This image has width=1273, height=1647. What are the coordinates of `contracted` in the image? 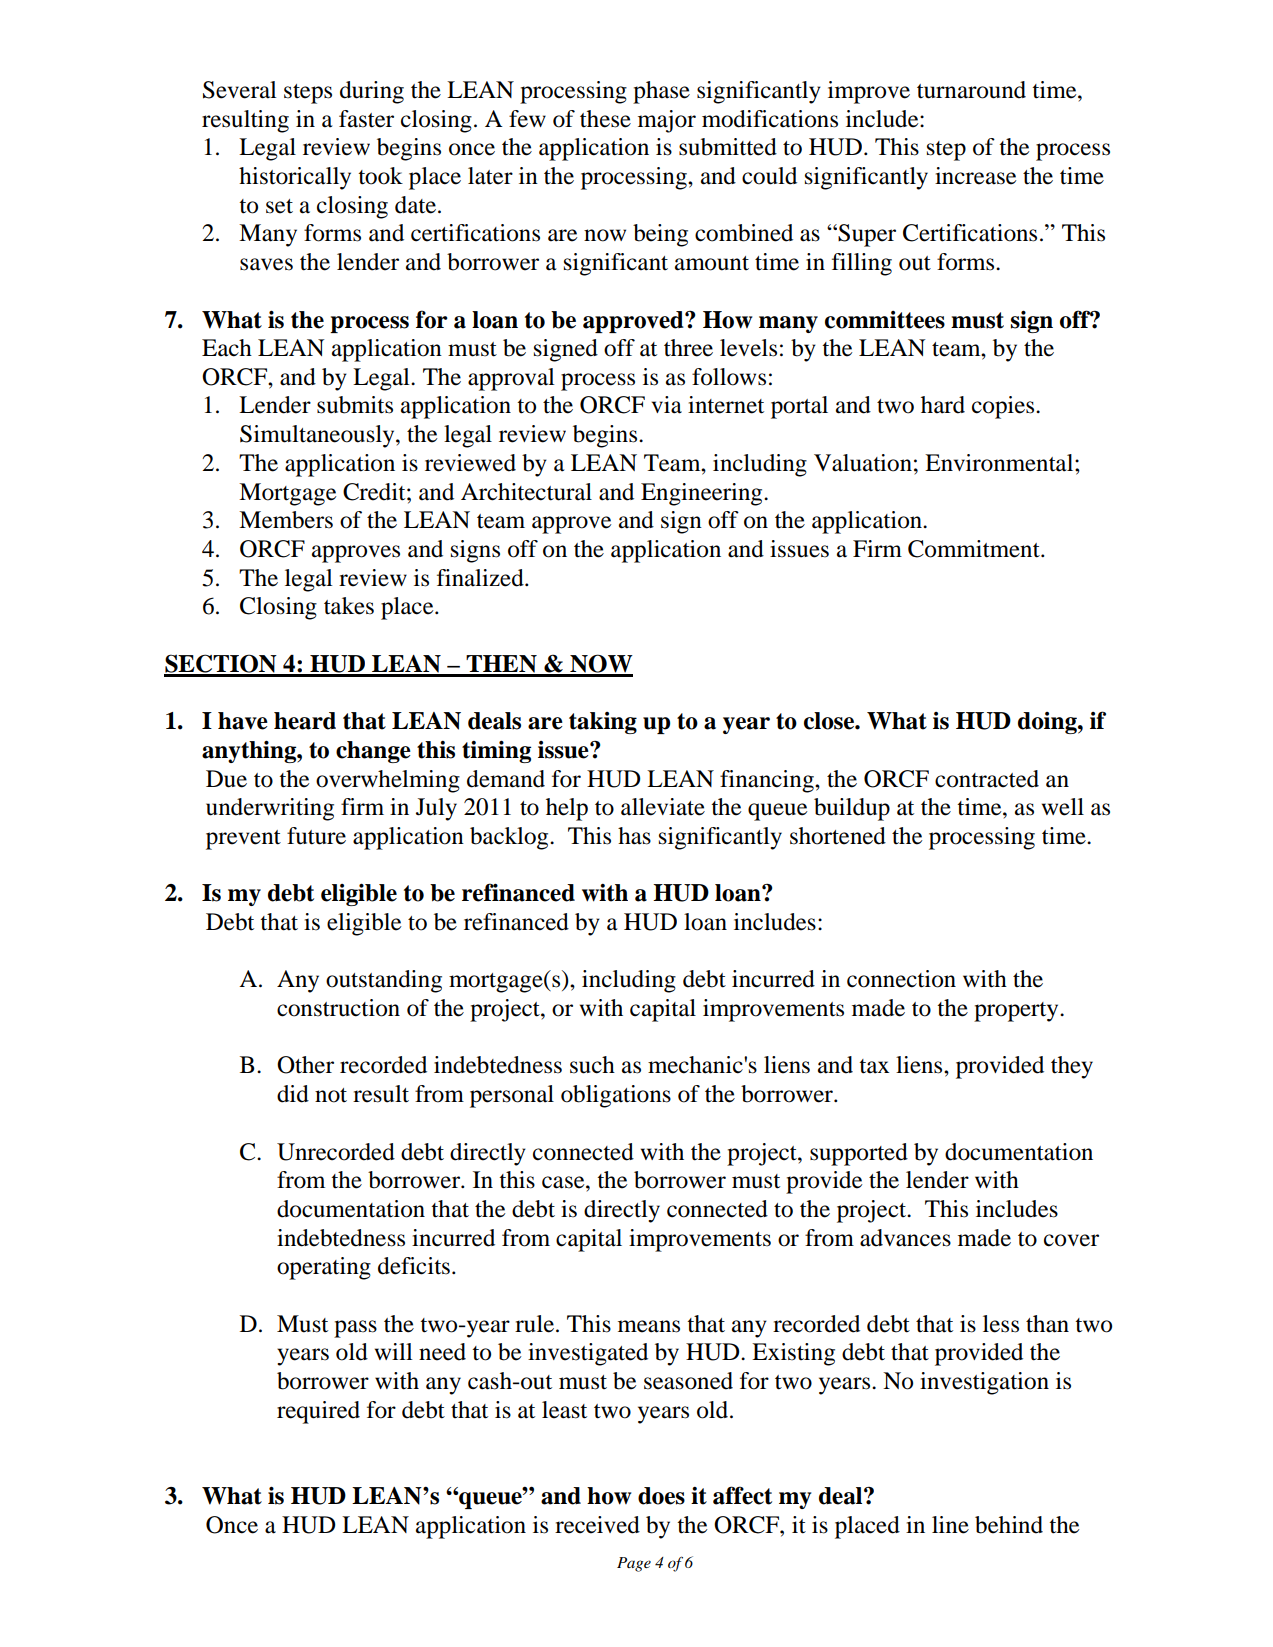 It's located at (987, 779).
